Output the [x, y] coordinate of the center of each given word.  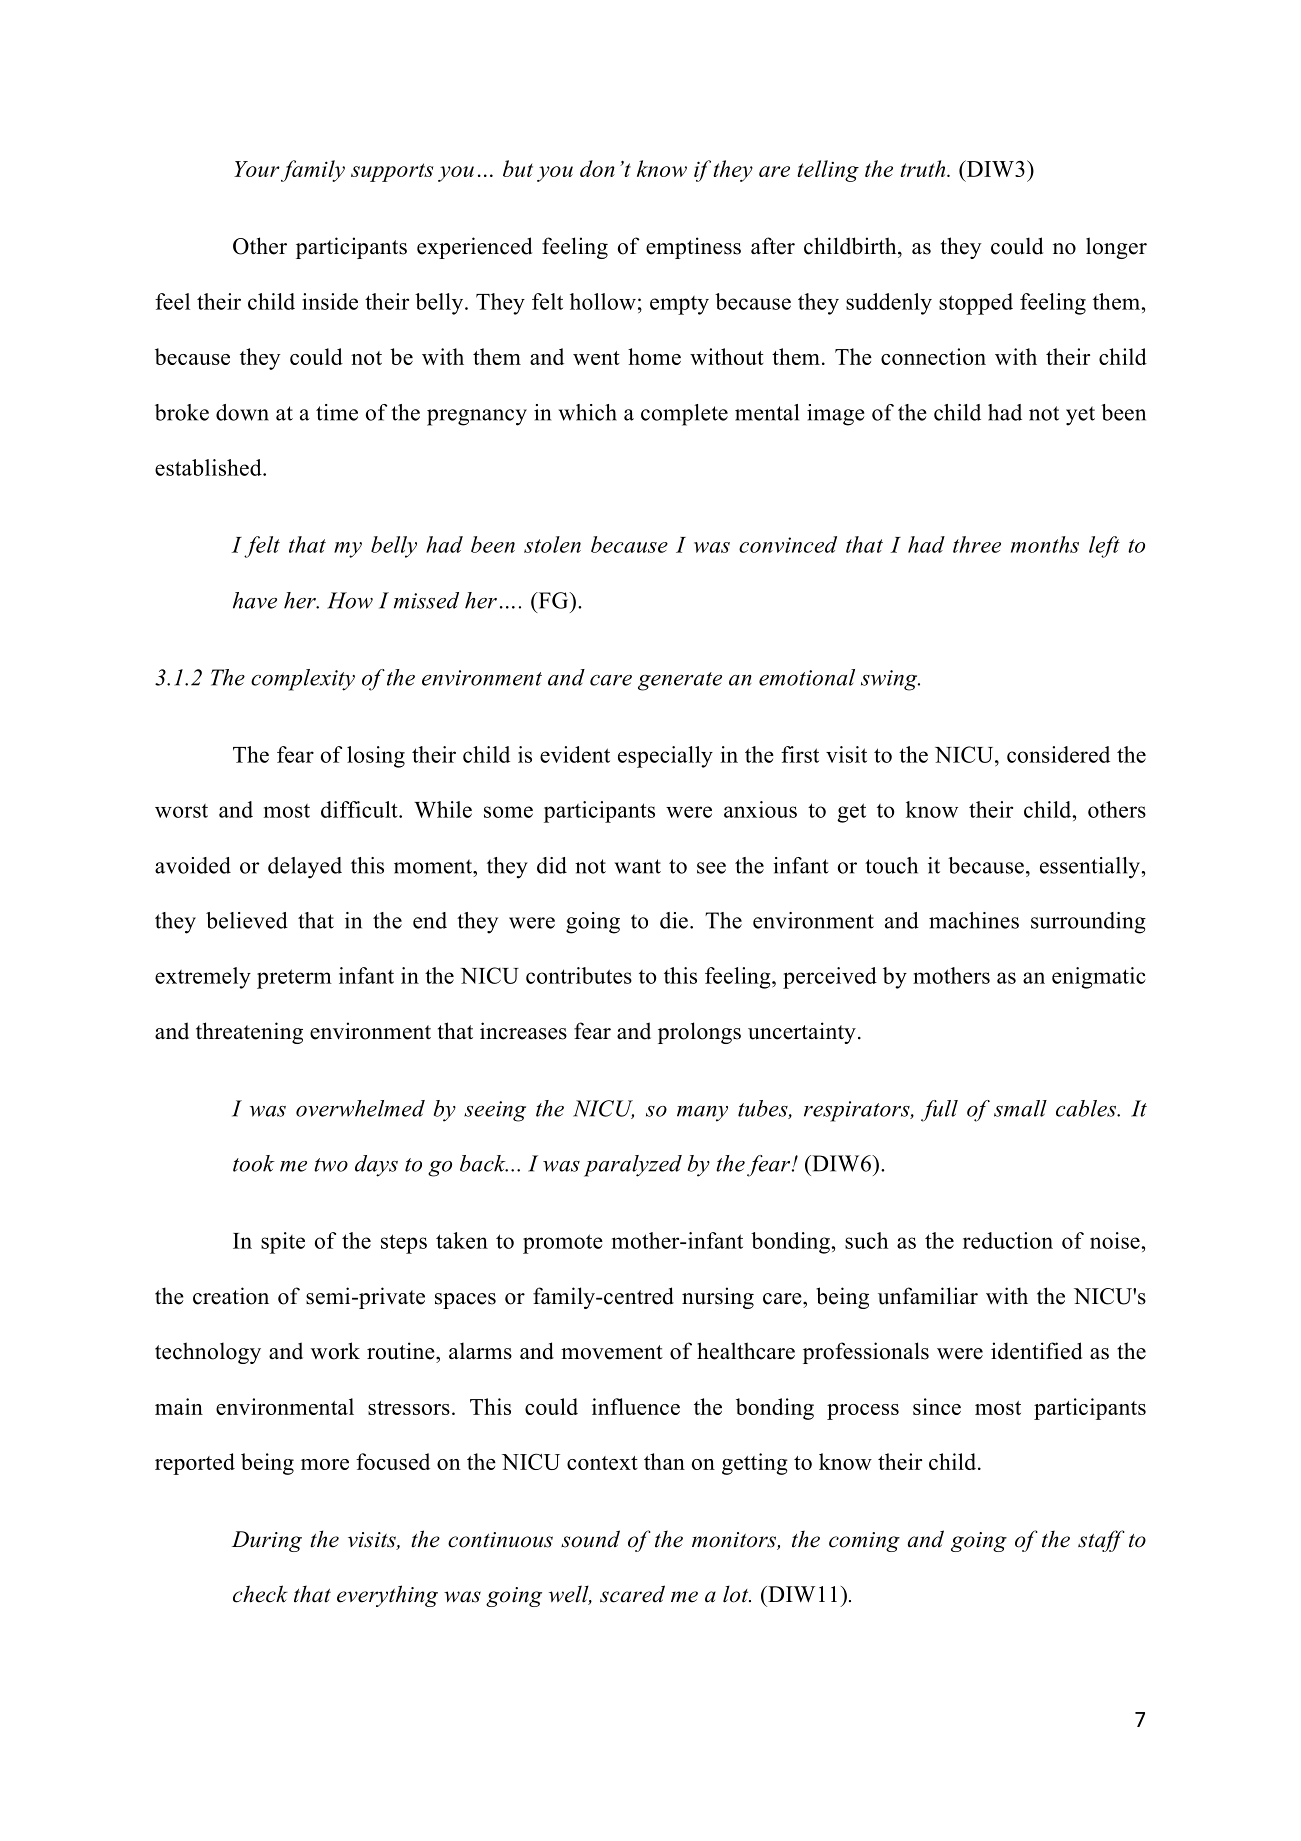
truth [924, 168]
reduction [1008, 1240]
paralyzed [633, 1166]
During [267, 1541]
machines [974, 920]
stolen [552, 544]
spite [283, 1243]
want [638, 866]
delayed [305, 868]
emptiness [693, 248]
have [255, 600]
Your [257, 169]
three [977, 544]
